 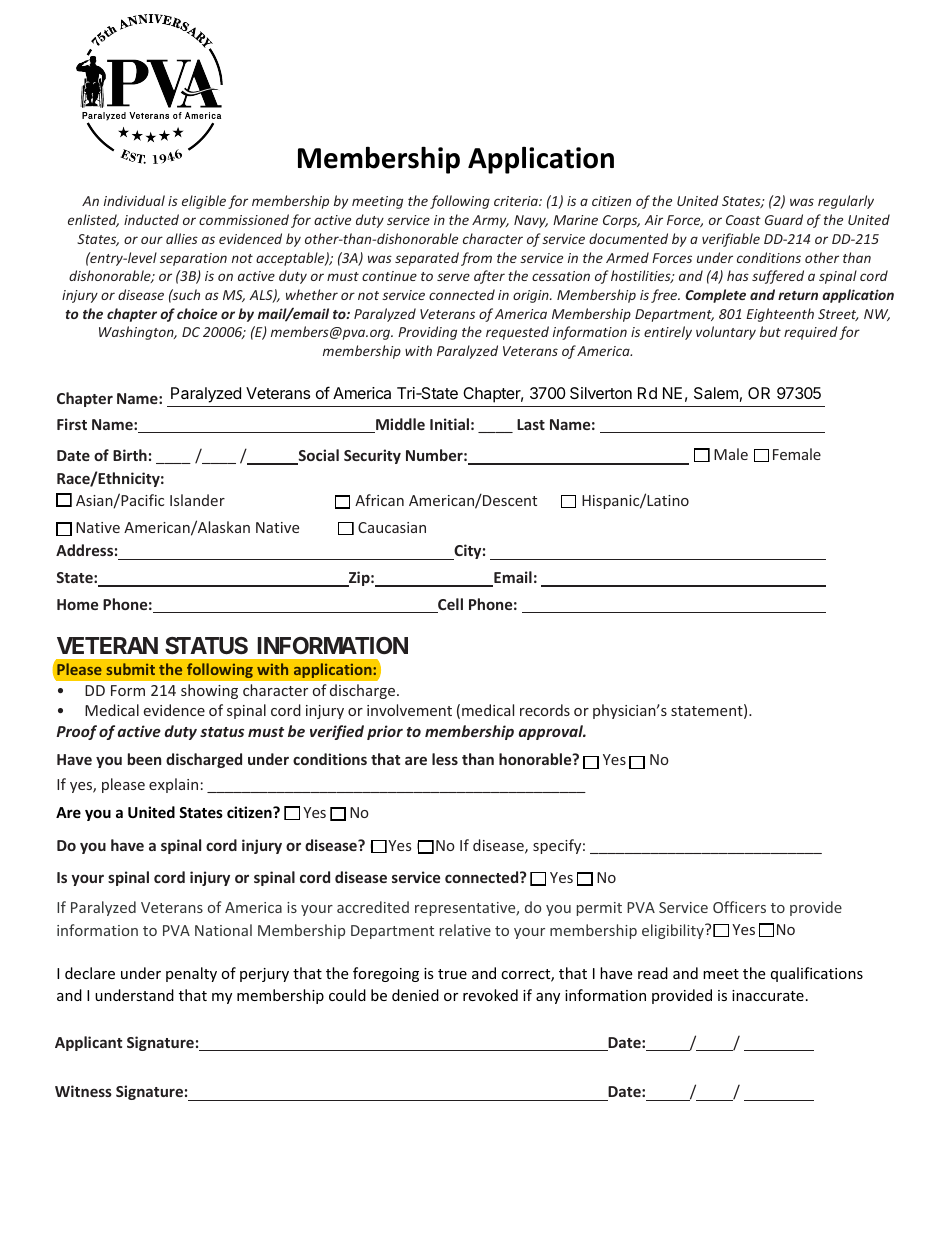 What do you see at coordinates (490, 221) in the screenshot?
I see `Army` at bounding box center [490, 221].
